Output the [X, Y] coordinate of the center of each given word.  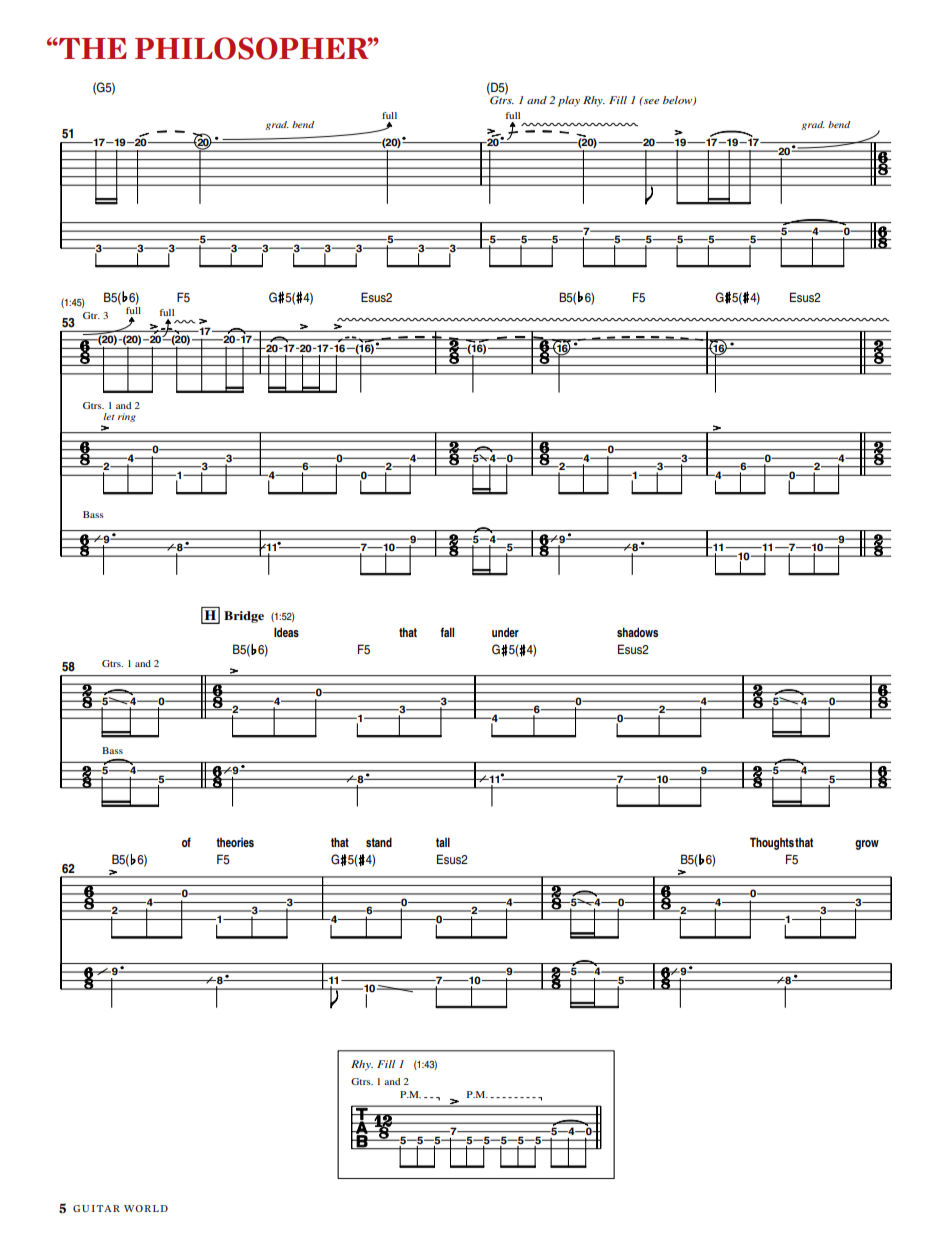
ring [127, 417]
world [146, 1208]
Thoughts [772, 843]
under [505, 632]
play [569, 101]
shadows [637, 632]
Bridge [244, 617]
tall [443, 842]
